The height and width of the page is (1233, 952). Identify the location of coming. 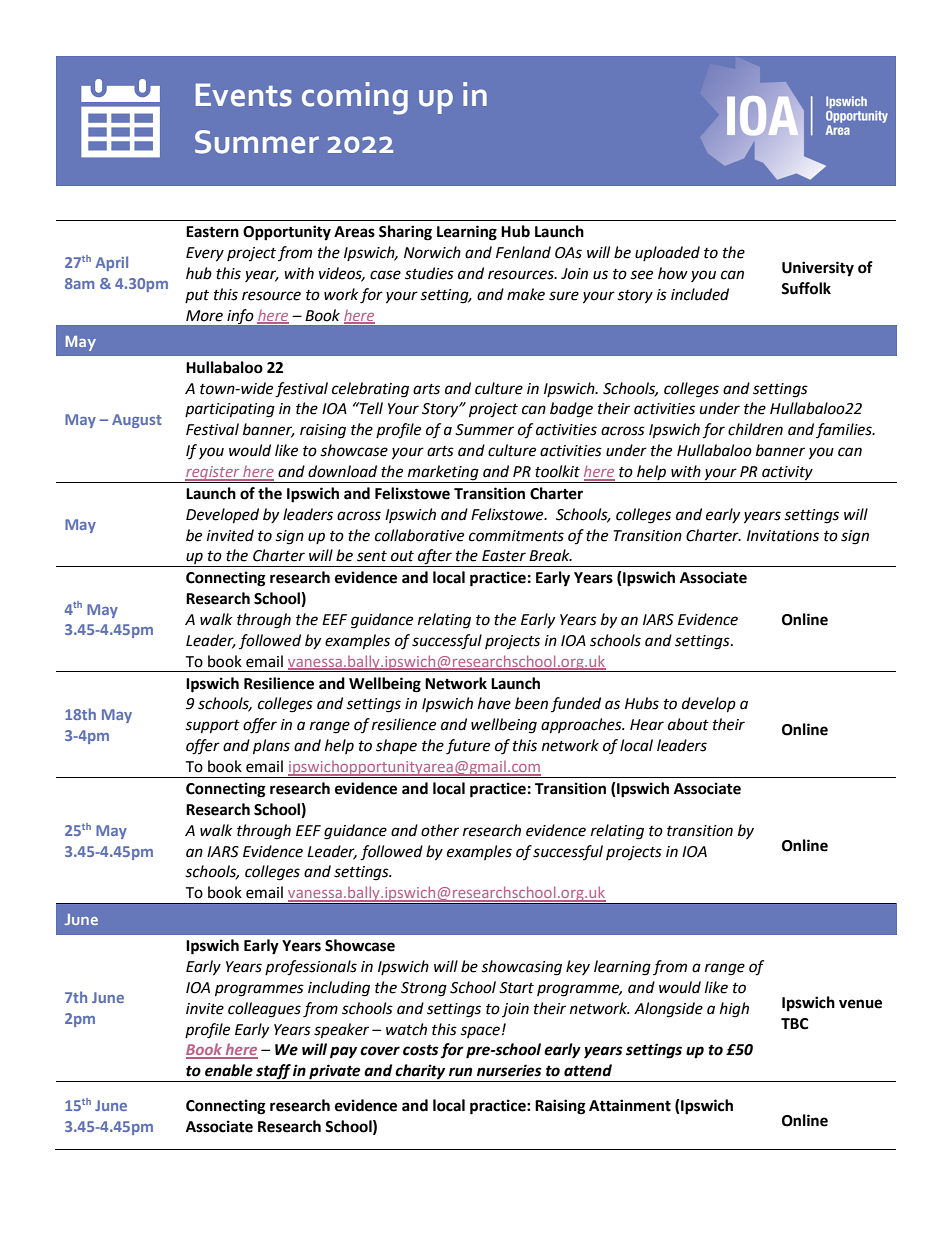
(355, 98).
